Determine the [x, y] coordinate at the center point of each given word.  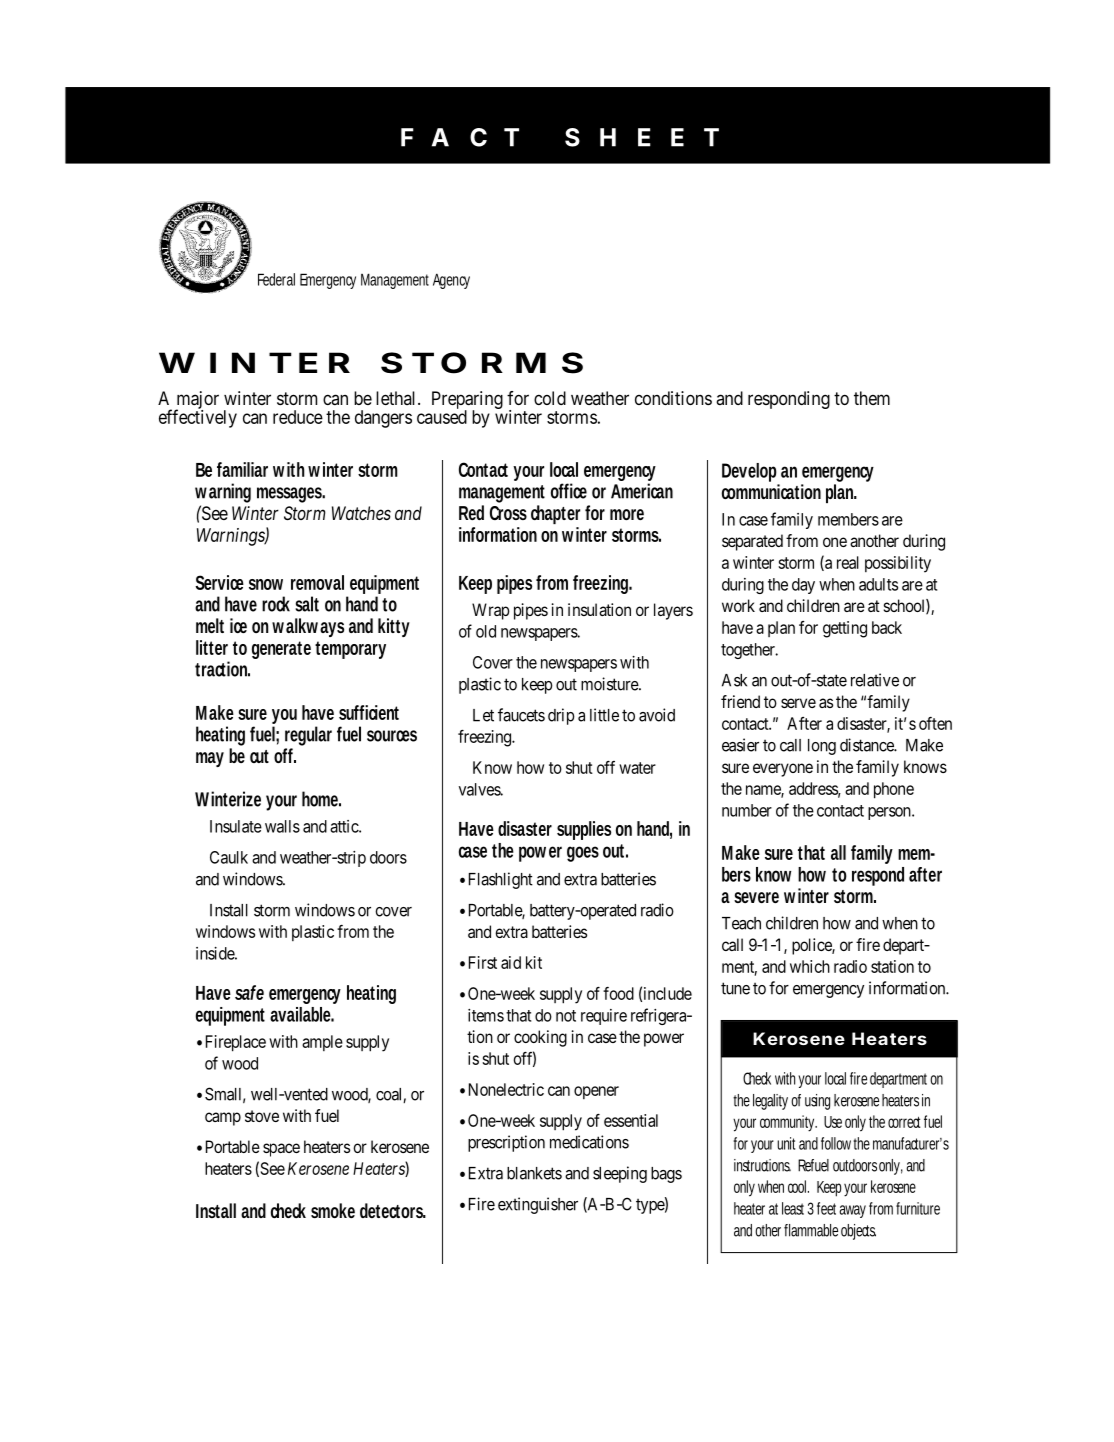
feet [828, 1208]
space [281, 1150]
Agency [451, 281]
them [872, 398]
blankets [534, 1173]
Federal [276, 279]
